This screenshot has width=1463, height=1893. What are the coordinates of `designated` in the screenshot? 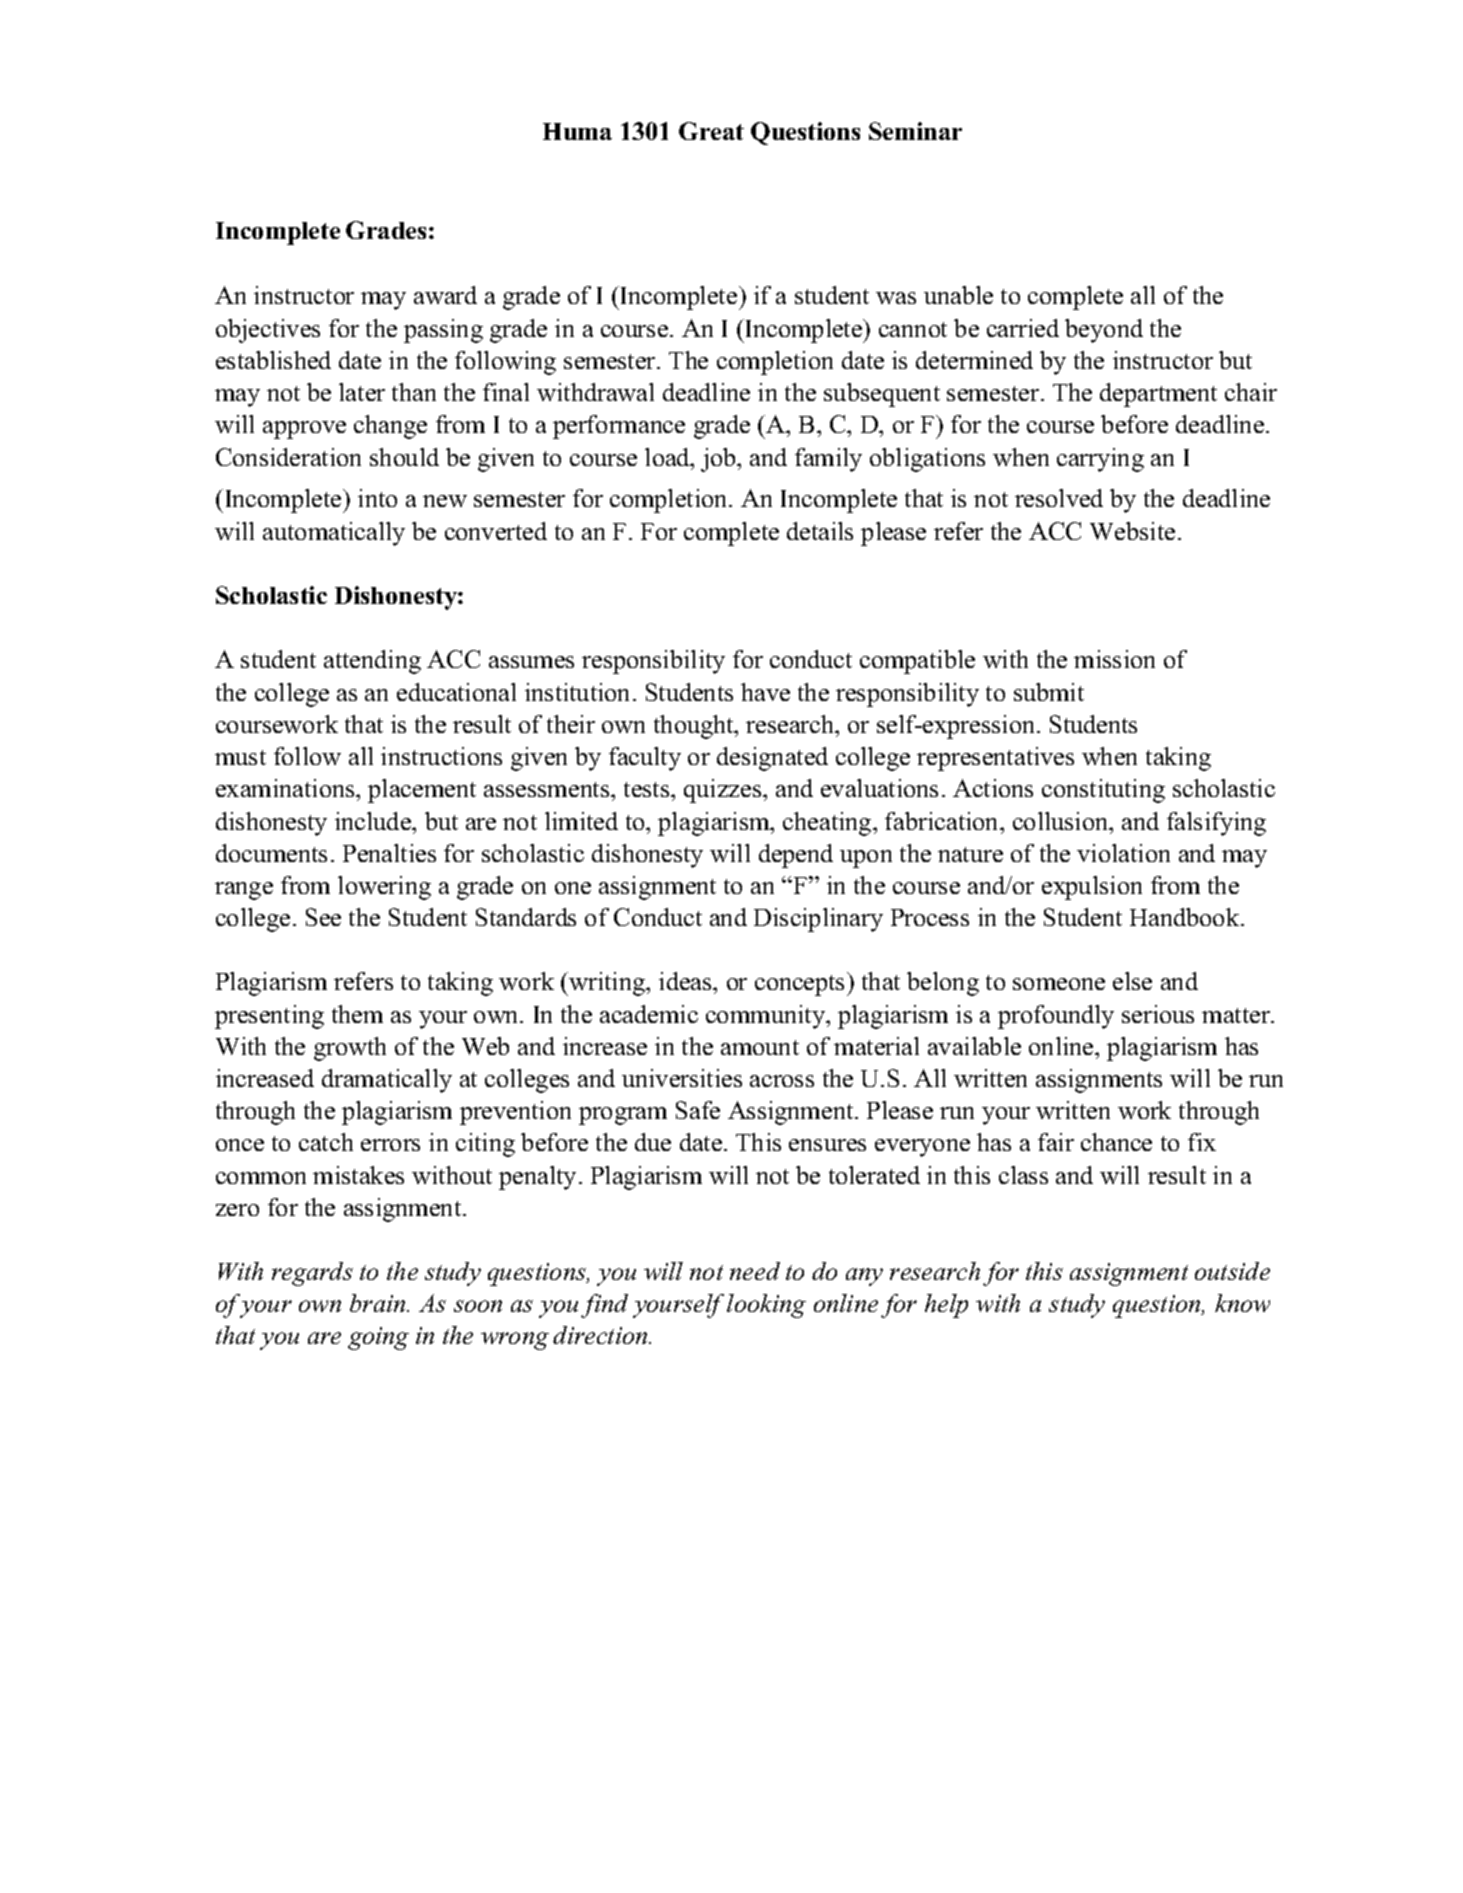 It's located at (772, 759).
